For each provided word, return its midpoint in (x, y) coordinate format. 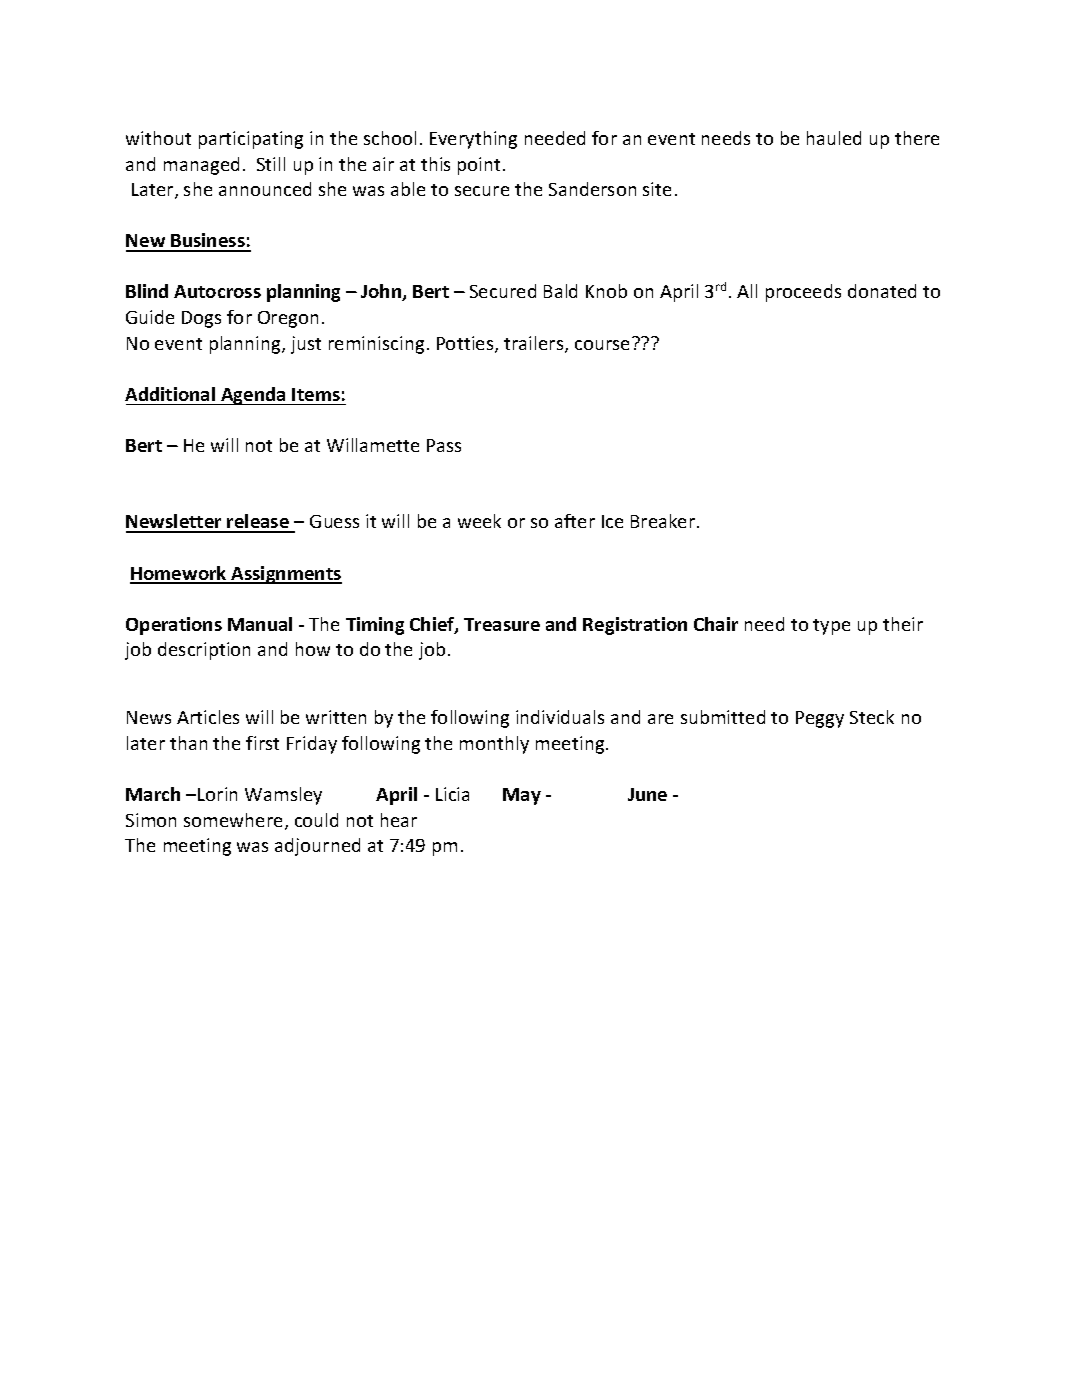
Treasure (502, 624)
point (479, 166)
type (831, 627)
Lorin (217, 794)
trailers (535, 344)
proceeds (803, 293)
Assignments (285, 575)
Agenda (253, 396)
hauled (834, 138)
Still (271, 164)
